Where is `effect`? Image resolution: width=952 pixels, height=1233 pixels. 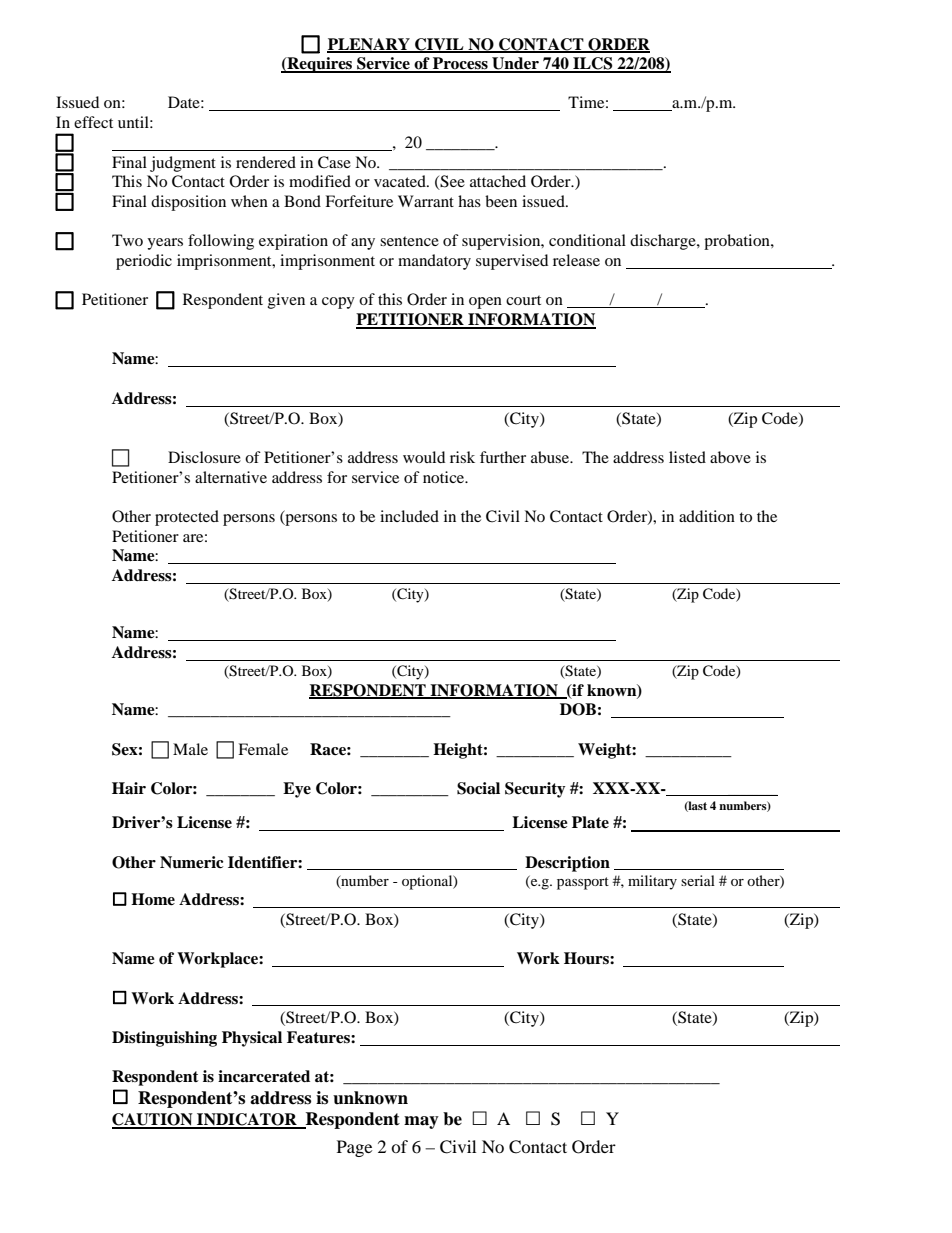 effect is located at coordinates (93, 122).
